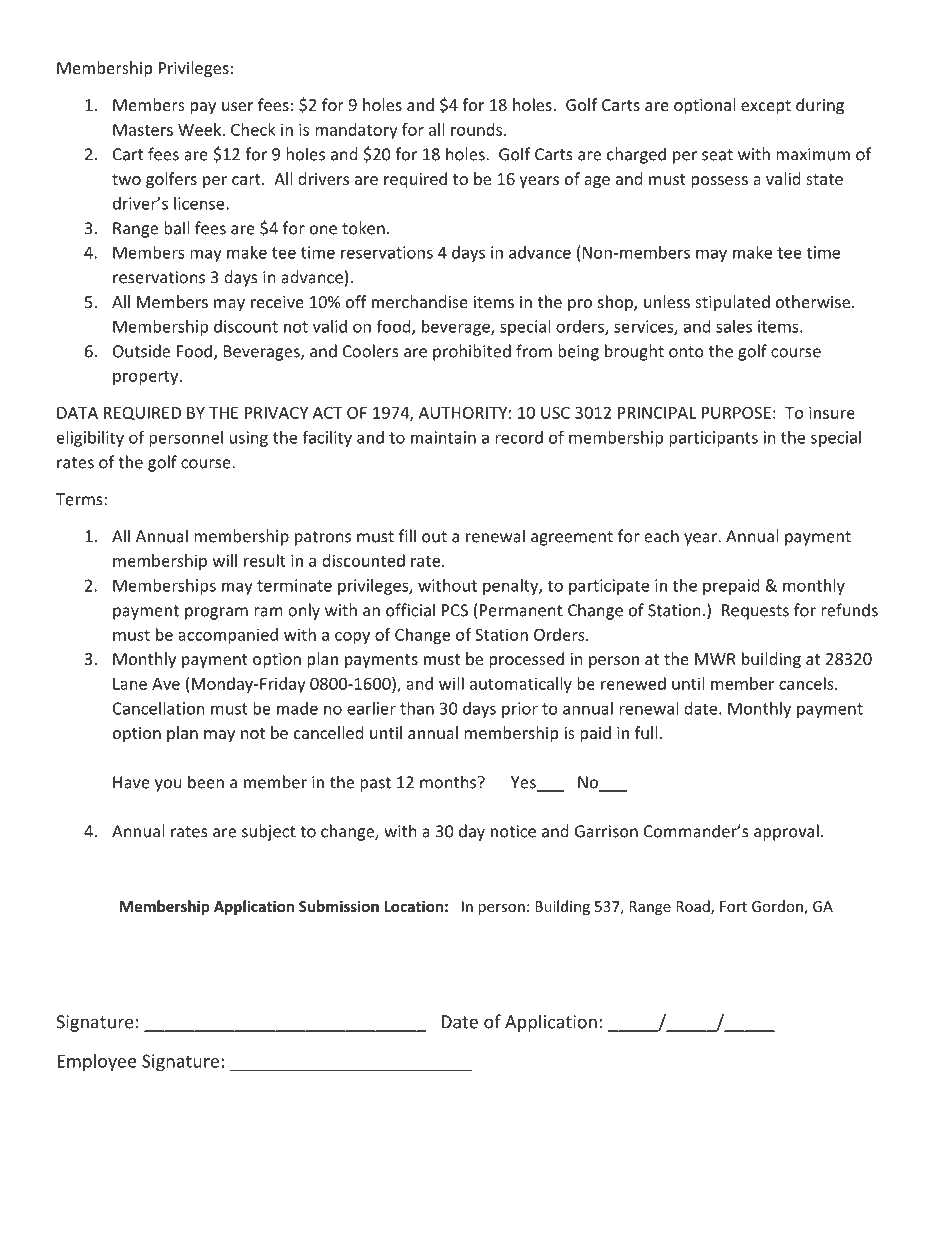  What do you see at coordinates (807, 683) in the screenshot?
I see `cancels` at bounding box center [807, 683].
